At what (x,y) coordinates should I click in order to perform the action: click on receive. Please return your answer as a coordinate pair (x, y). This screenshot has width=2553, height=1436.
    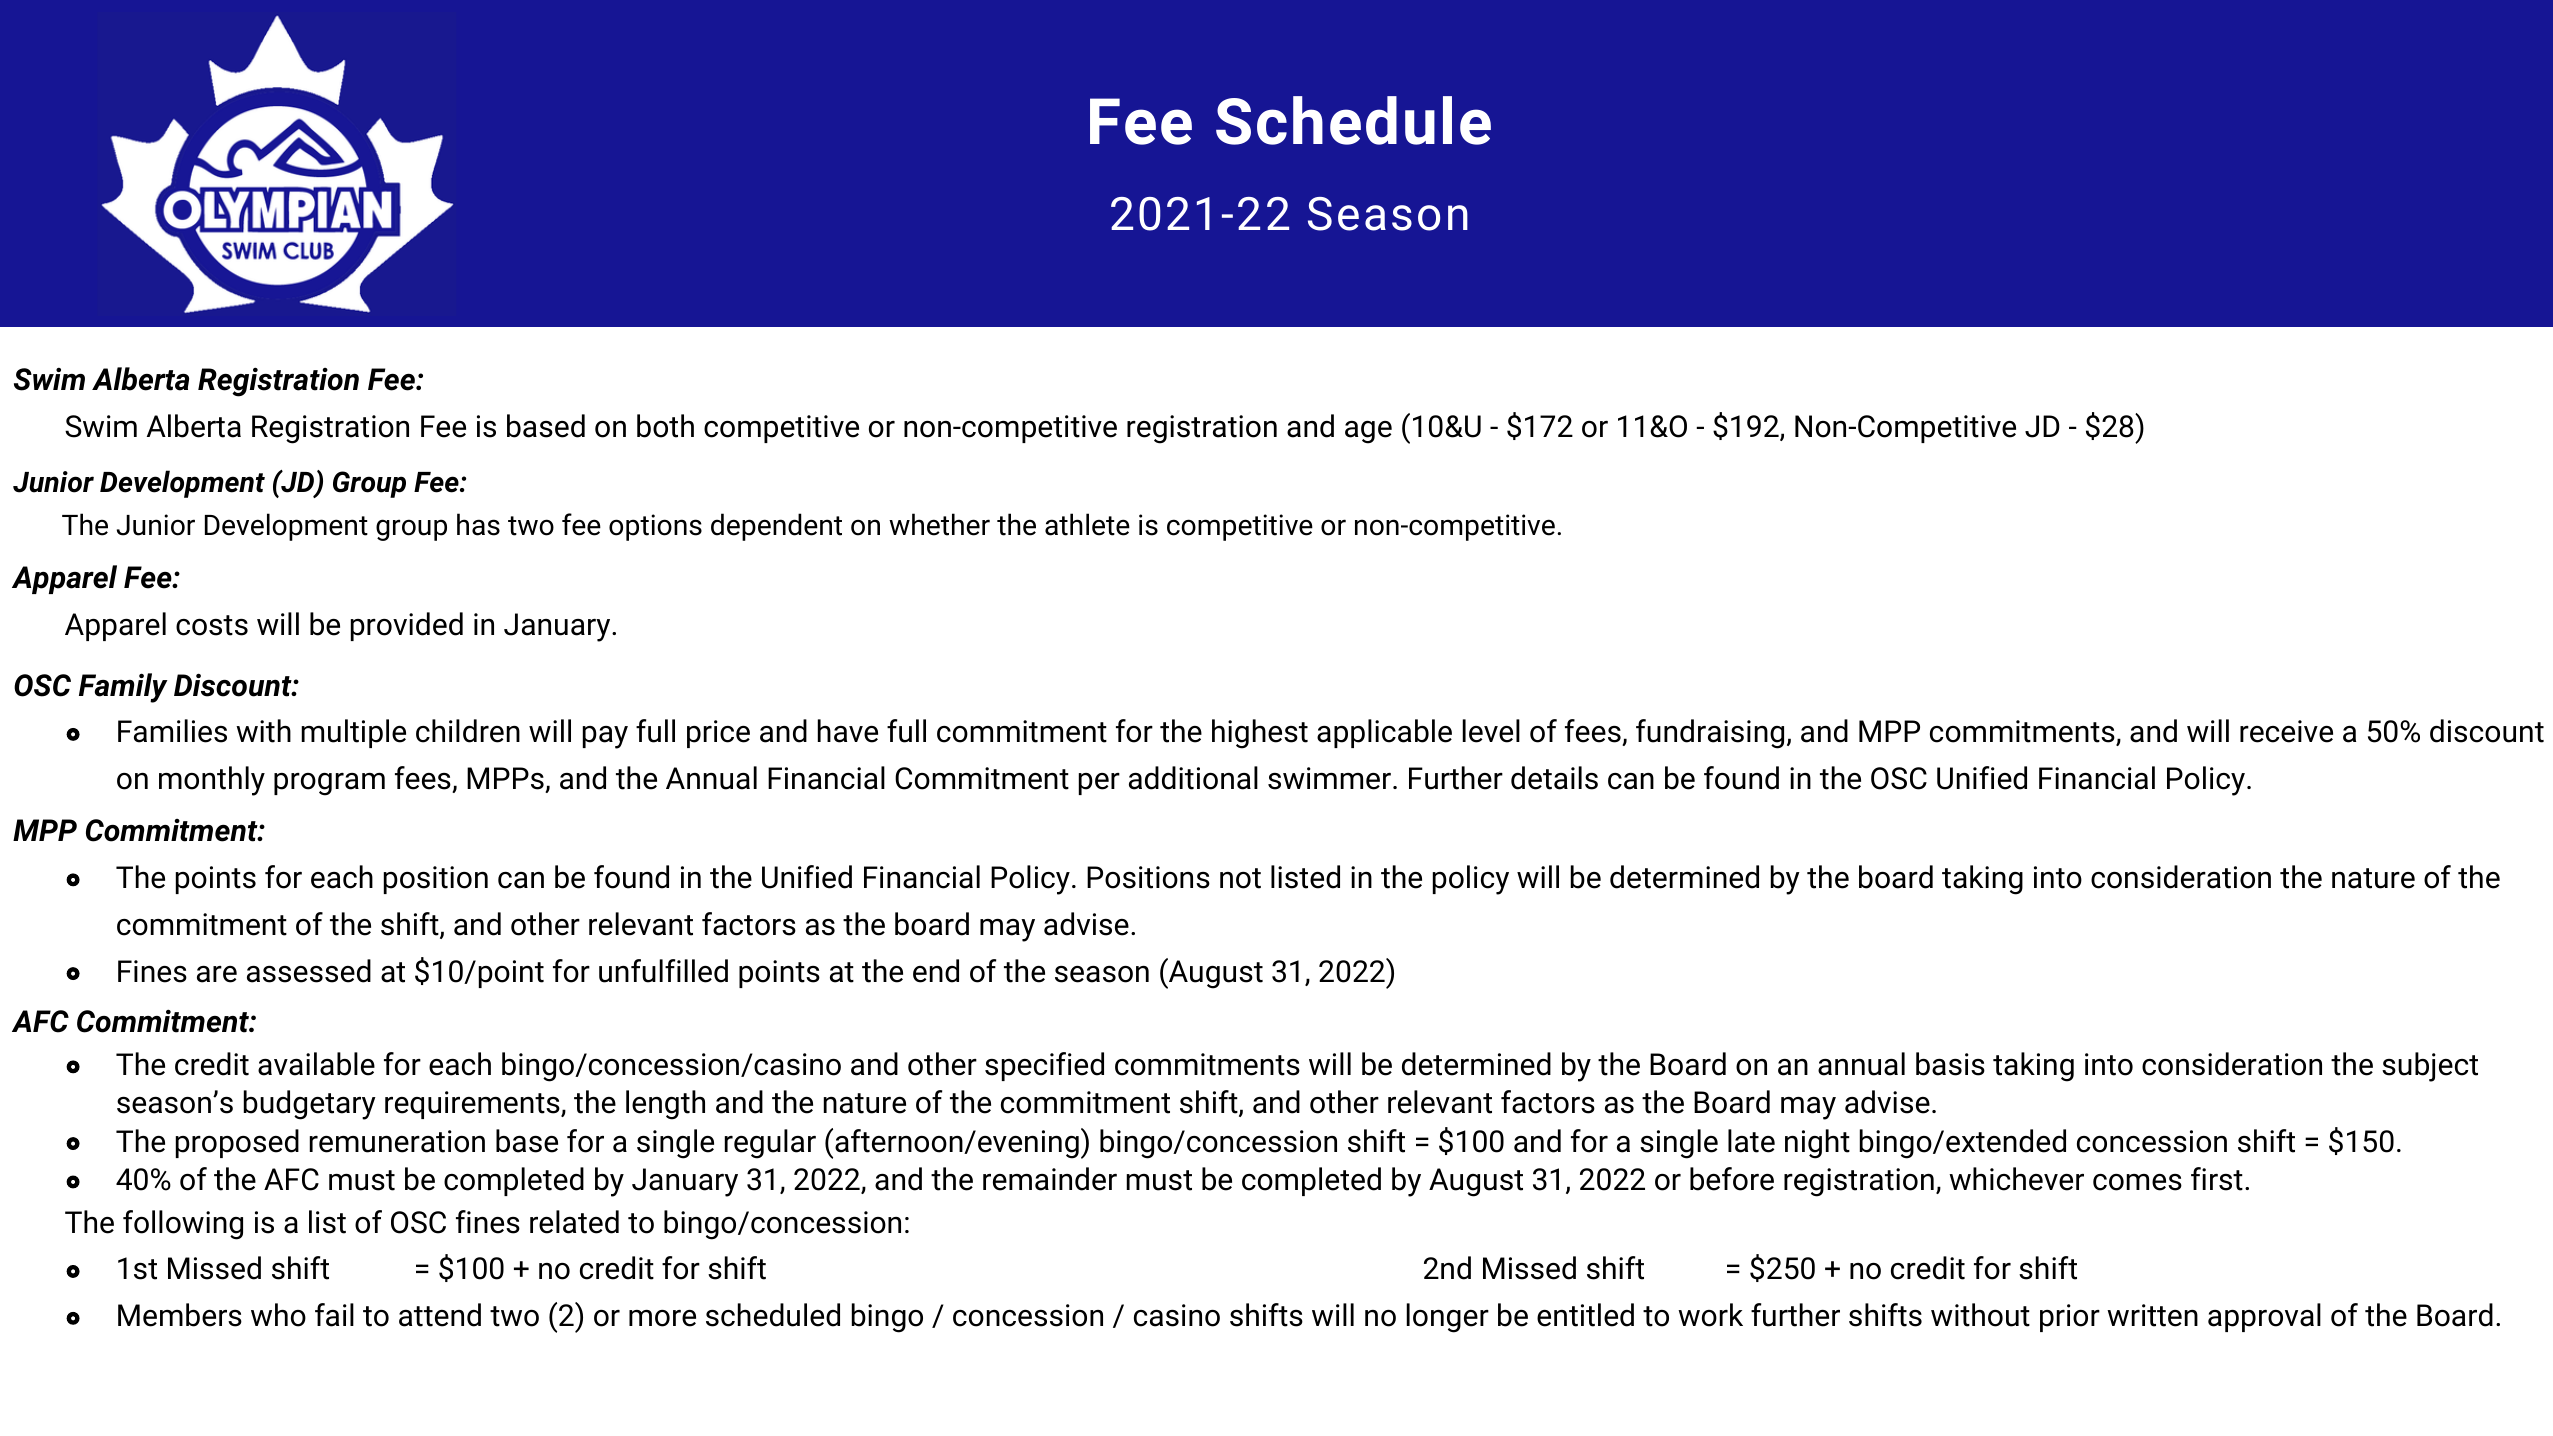
    Looking at the image, I should click on (2286, 731).
